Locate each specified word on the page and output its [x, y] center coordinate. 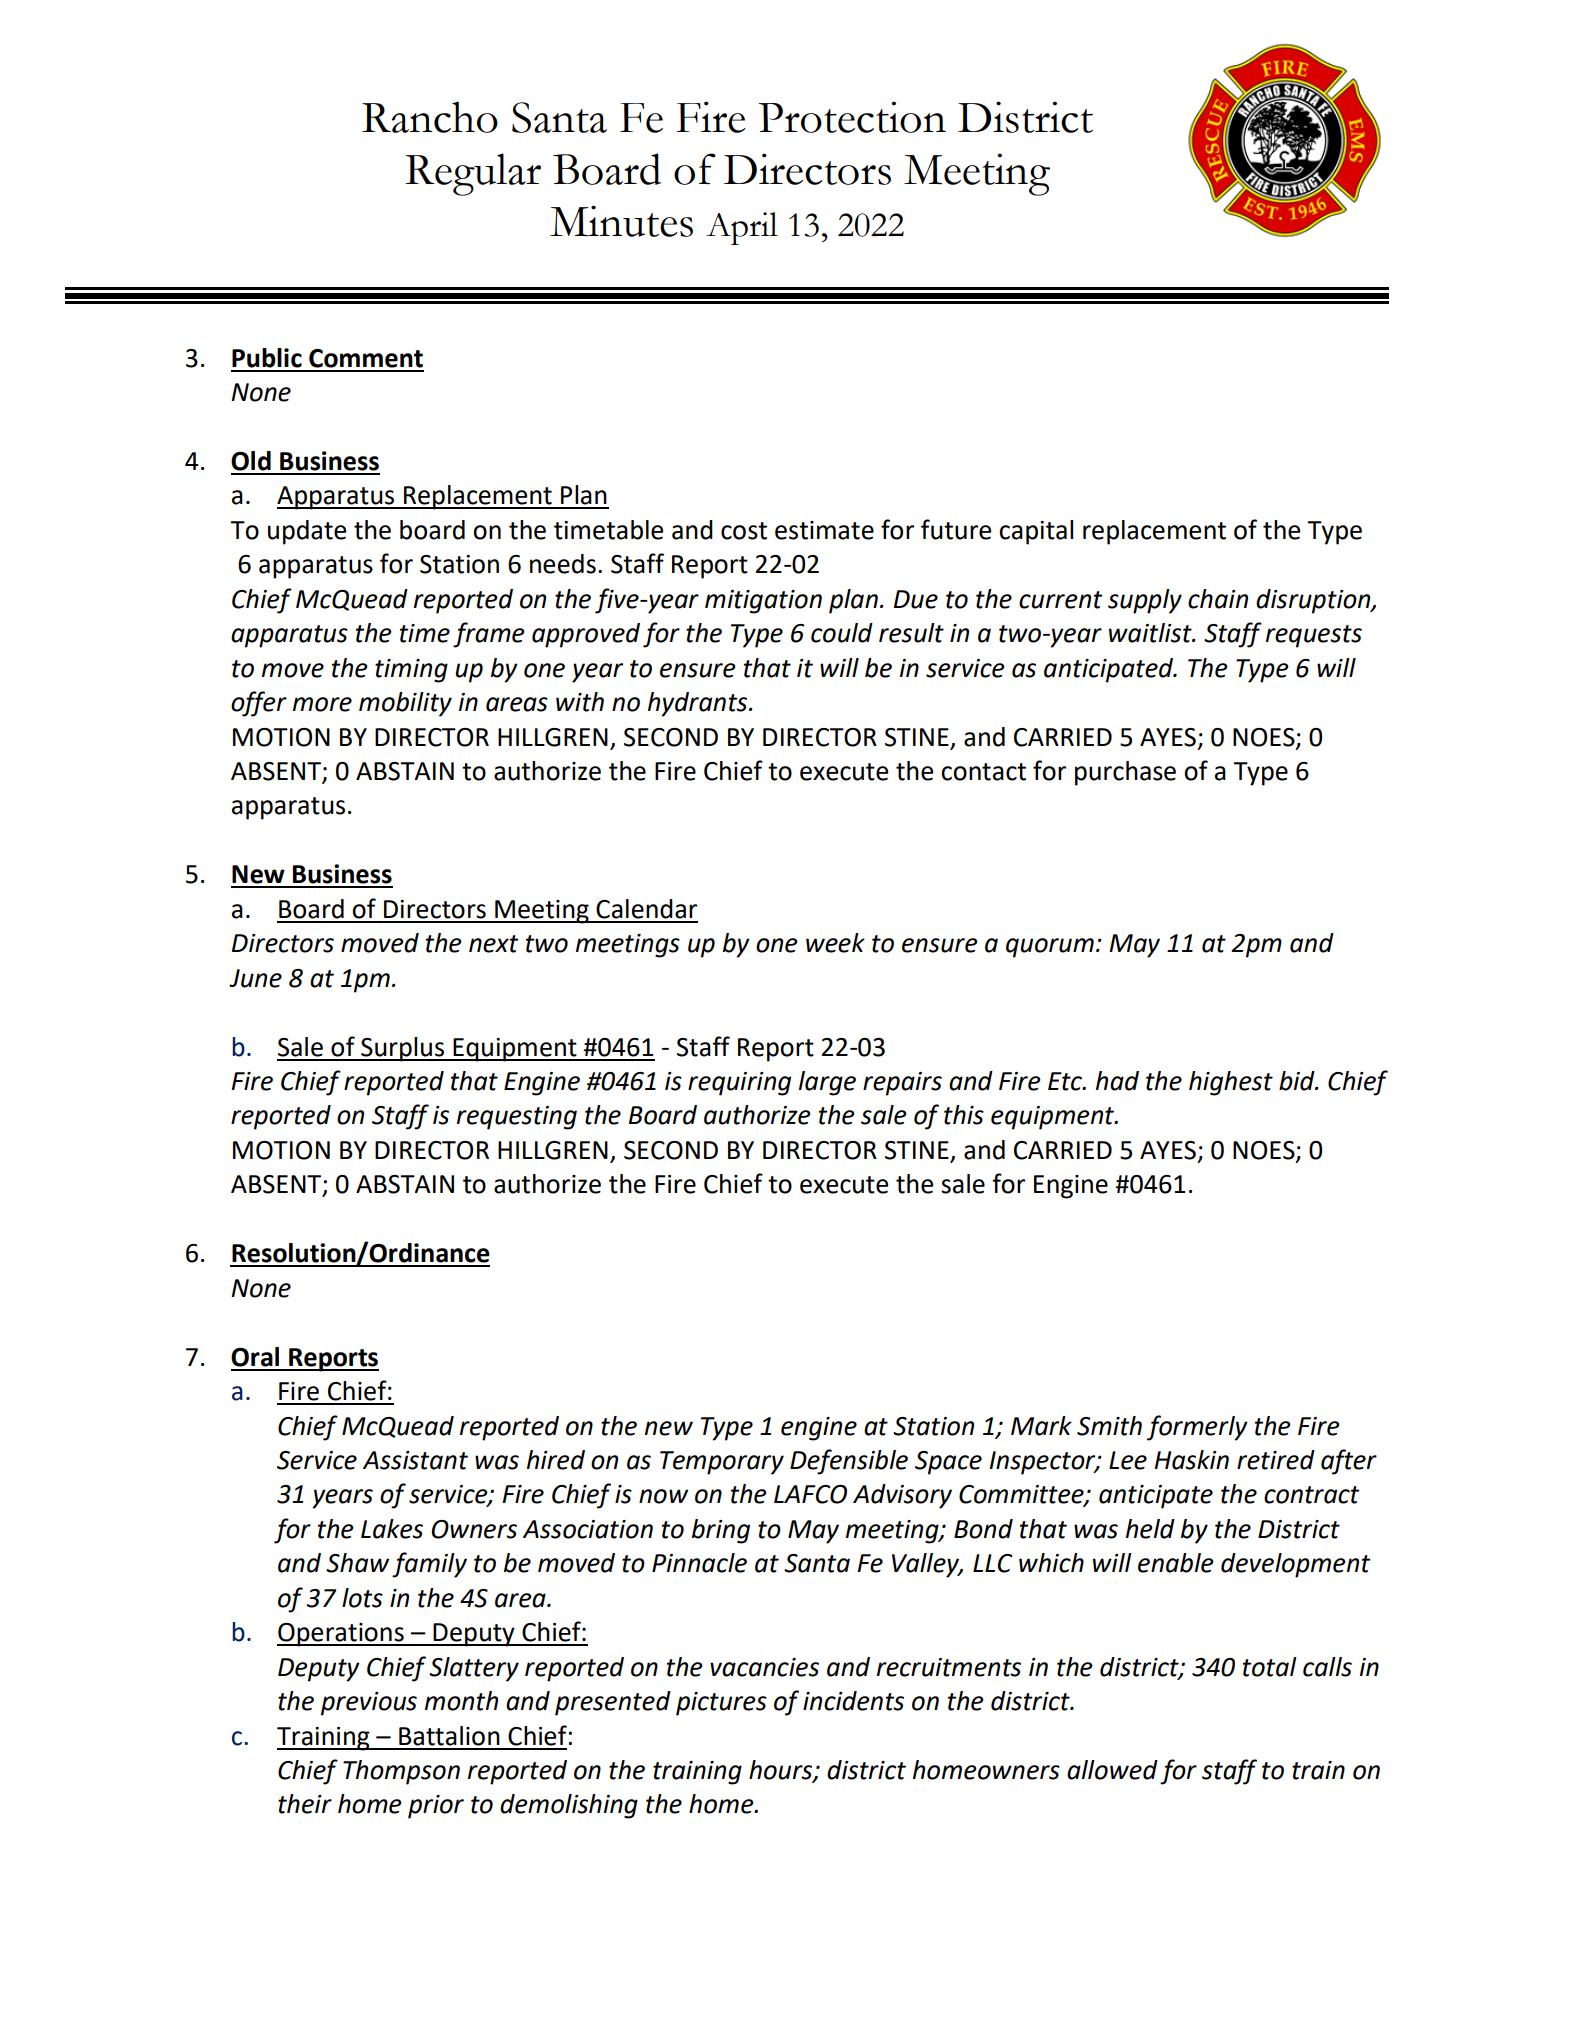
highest [1231, 1083]
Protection [852, 117]
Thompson [401, 1772]
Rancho [430, 117]
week [835, 943]
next [494, 944]
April [742, 228]
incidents [853, 1701]
